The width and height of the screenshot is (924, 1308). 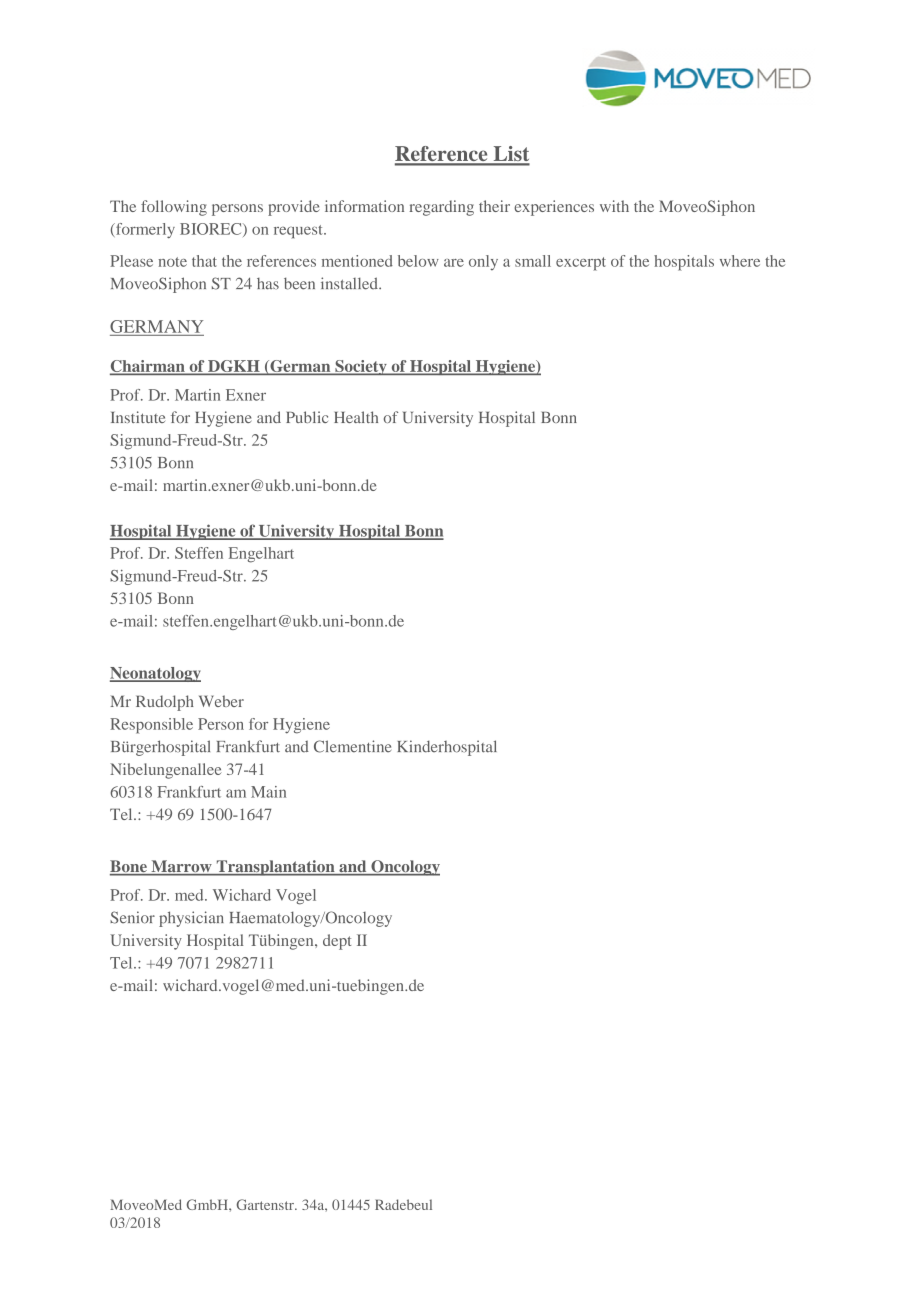 What do you see at coordinates (191, 919) in the screenshot?
I see `physician` at bounding box center [191, 919].
